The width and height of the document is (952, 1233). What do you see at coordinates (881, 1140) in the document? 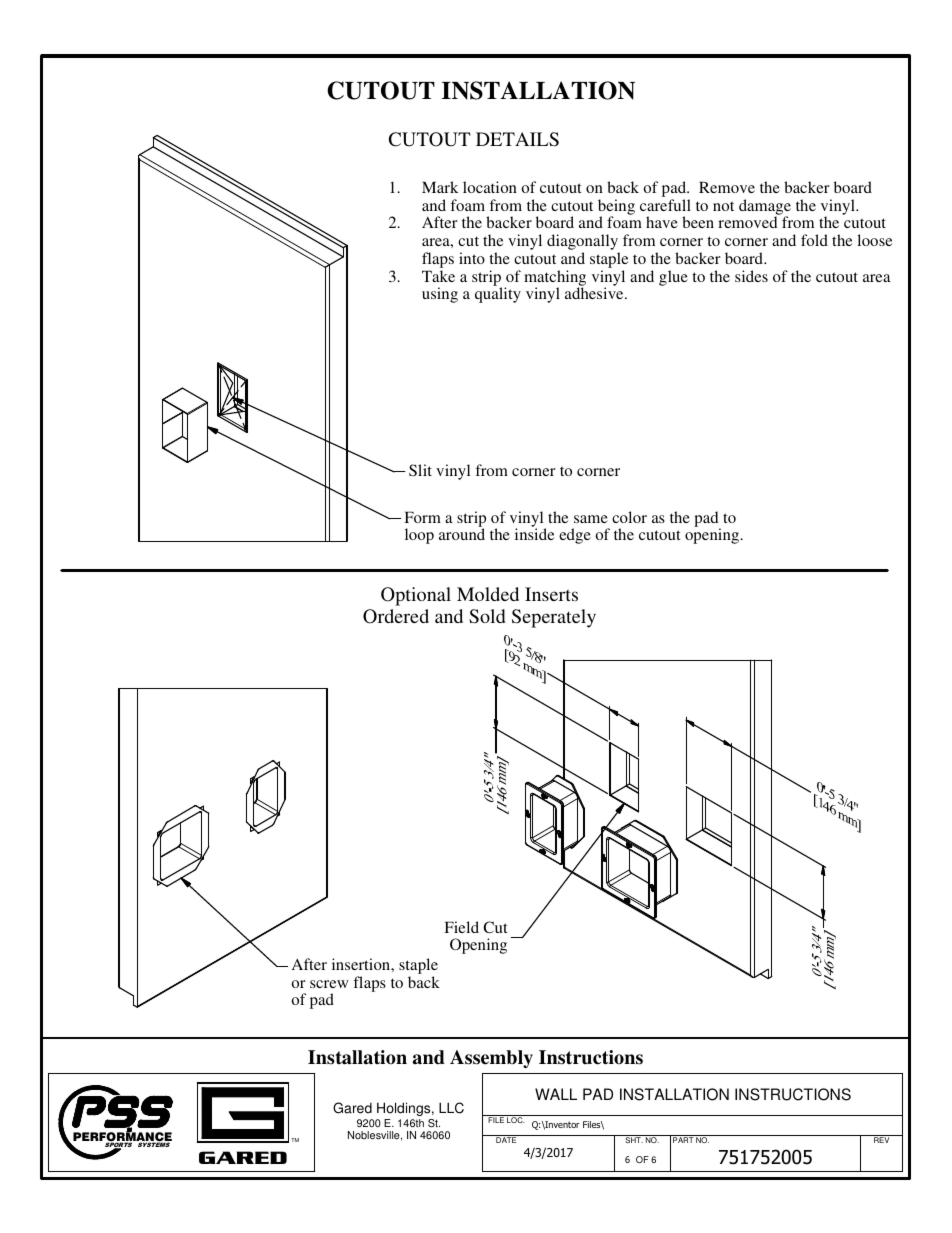
I see `REV` at bounding box center [881, 1140].
